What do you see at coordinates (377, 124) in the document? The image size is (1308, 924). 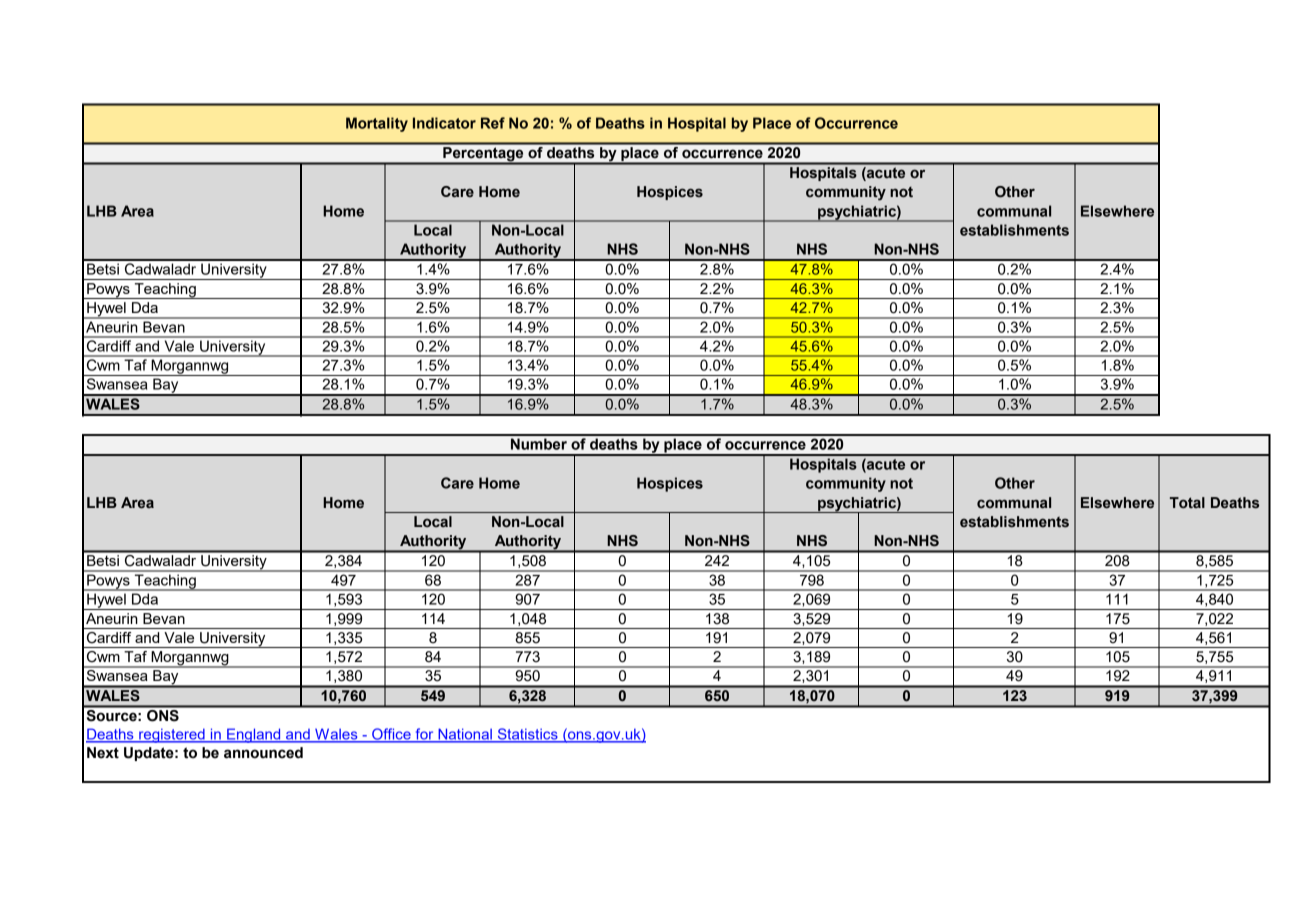 I see `Mortality` at bounding box center [377, 124].
